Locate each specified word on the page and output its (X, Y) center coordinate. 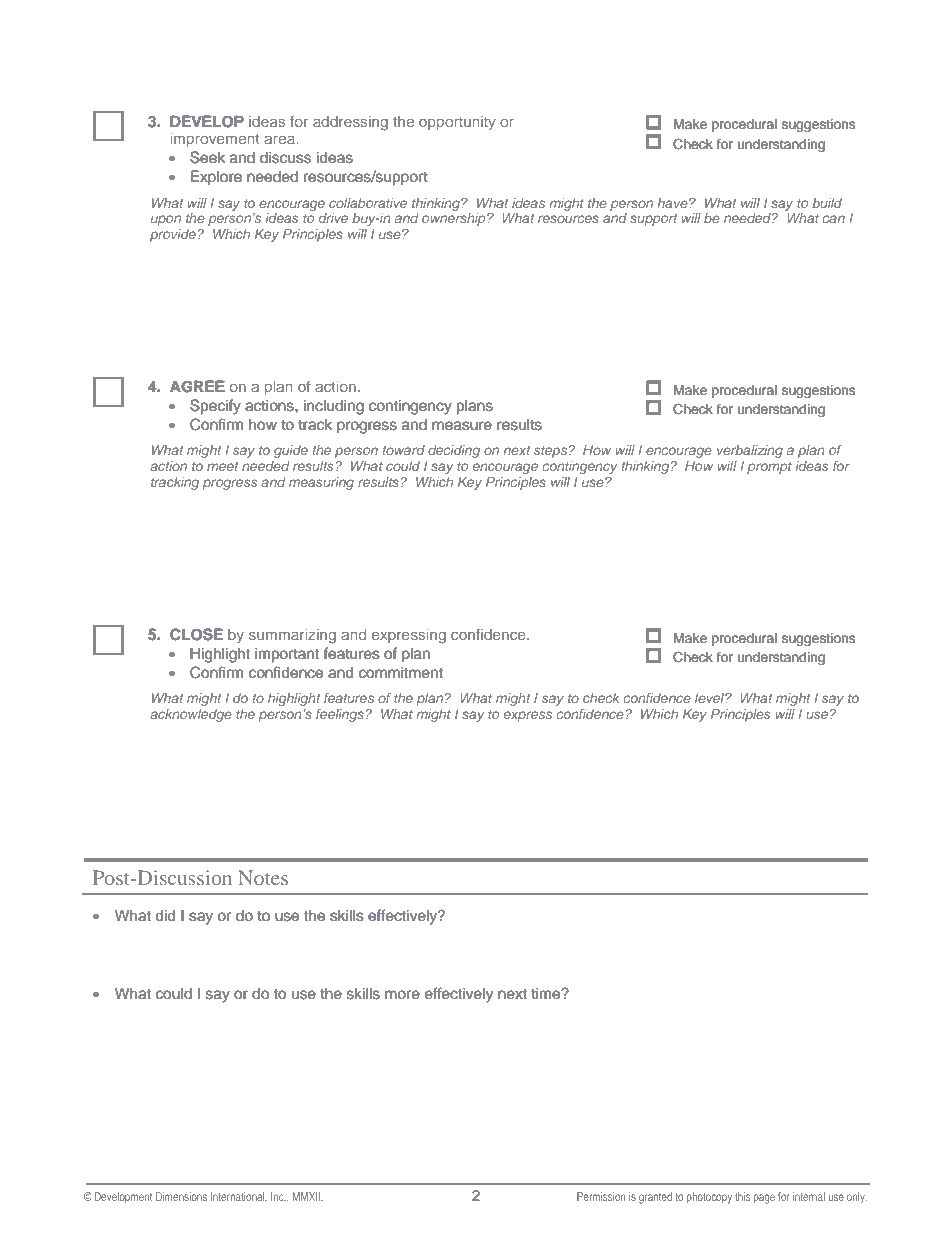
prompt (769, 468)
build (827, 203)
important (287, 655)
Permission (601, 1196)
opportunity (457, 123)
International (239, 1197)
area (280, 139)
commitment (401, 672)
